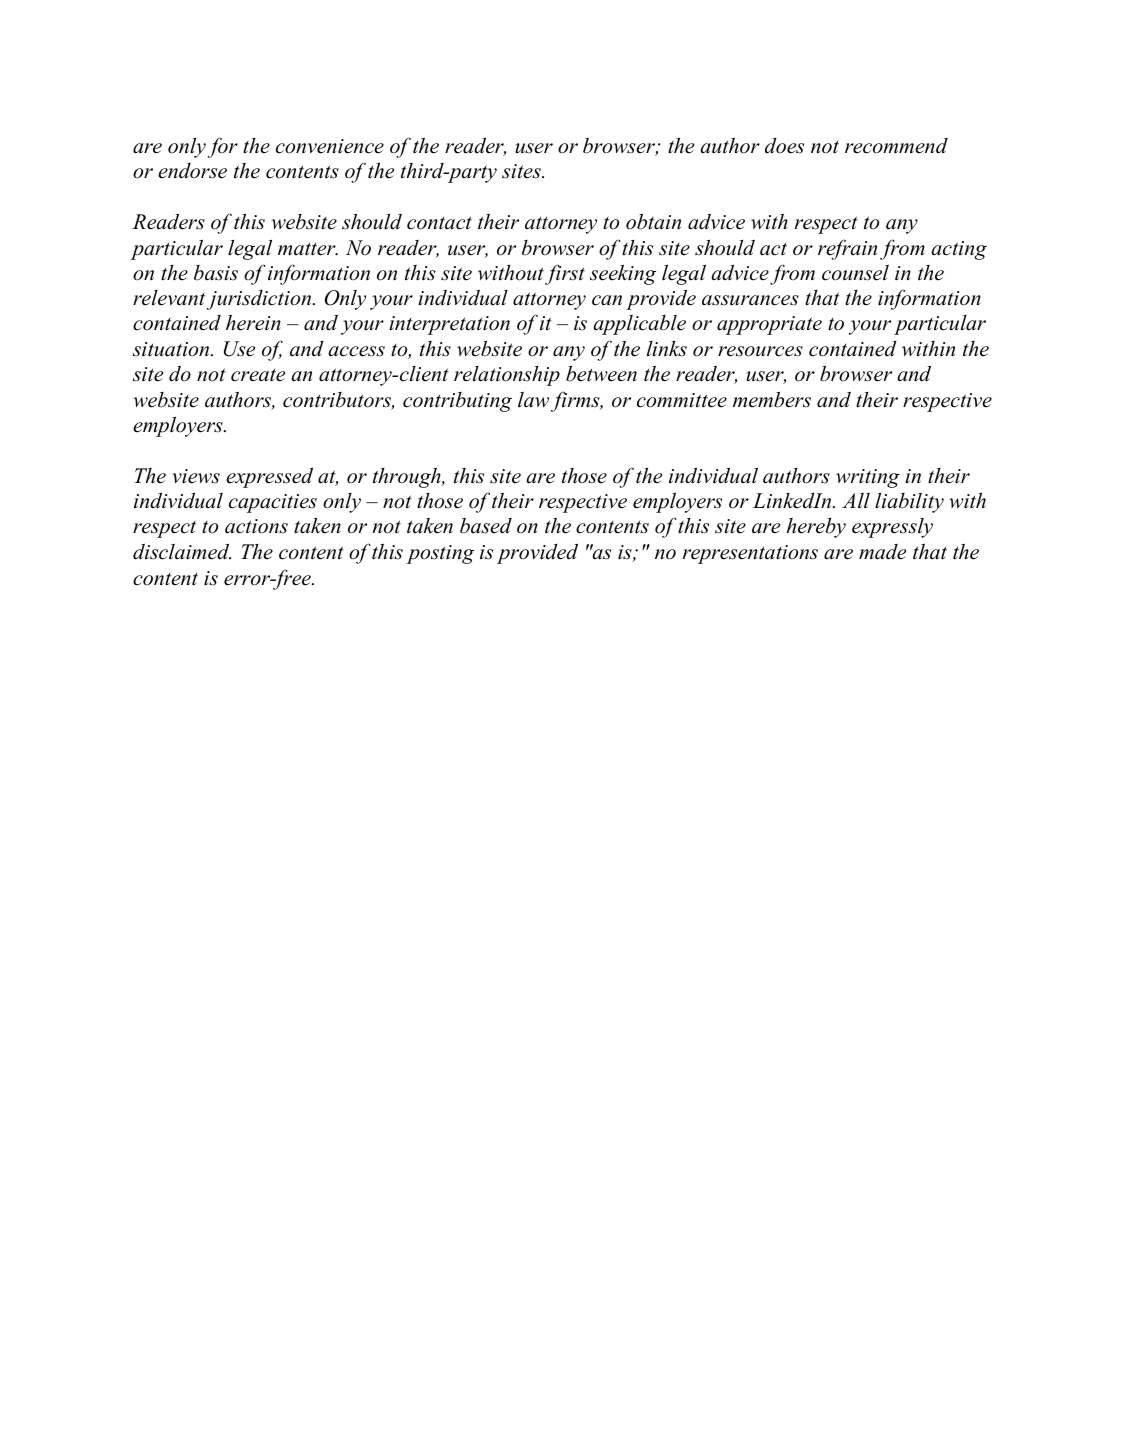 The width and height of the image is (1124, 1454). I want to click on recommend, so click(896, 146).
